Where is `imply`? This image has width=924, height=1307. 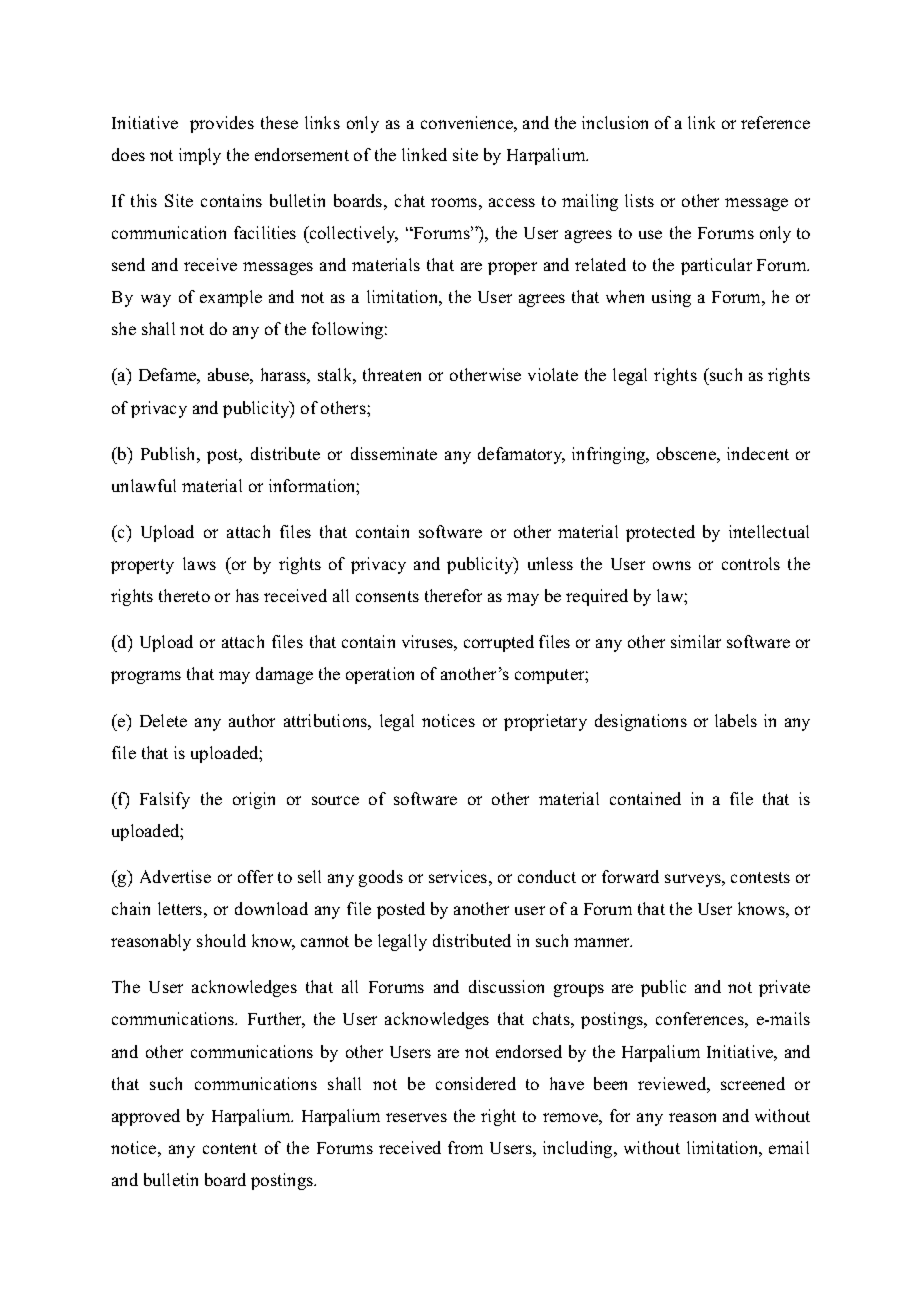 imply is located at coordinates (200, 156).
